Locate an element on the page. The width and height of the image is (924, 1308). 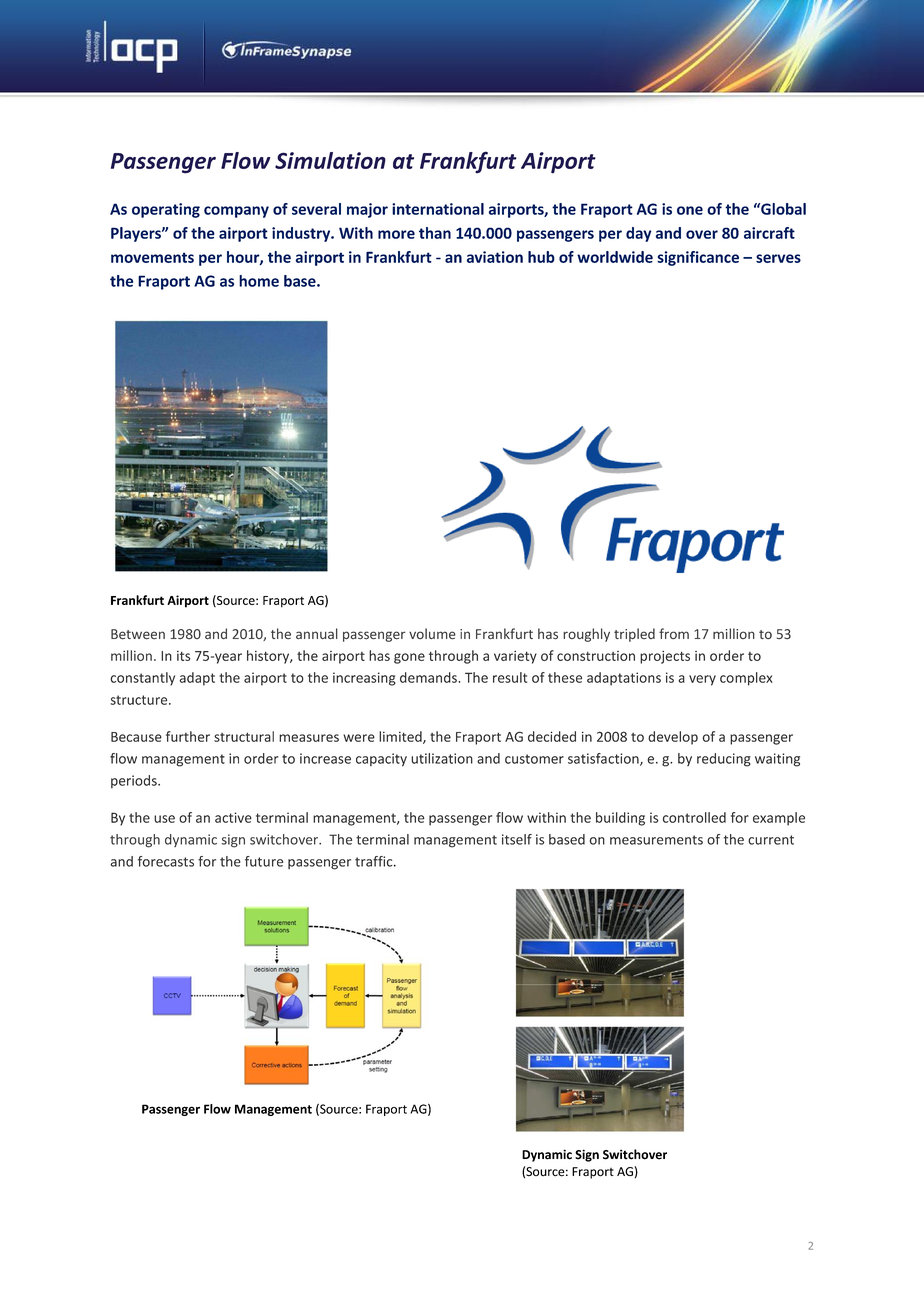
active is located at coordinates (233, 817).
